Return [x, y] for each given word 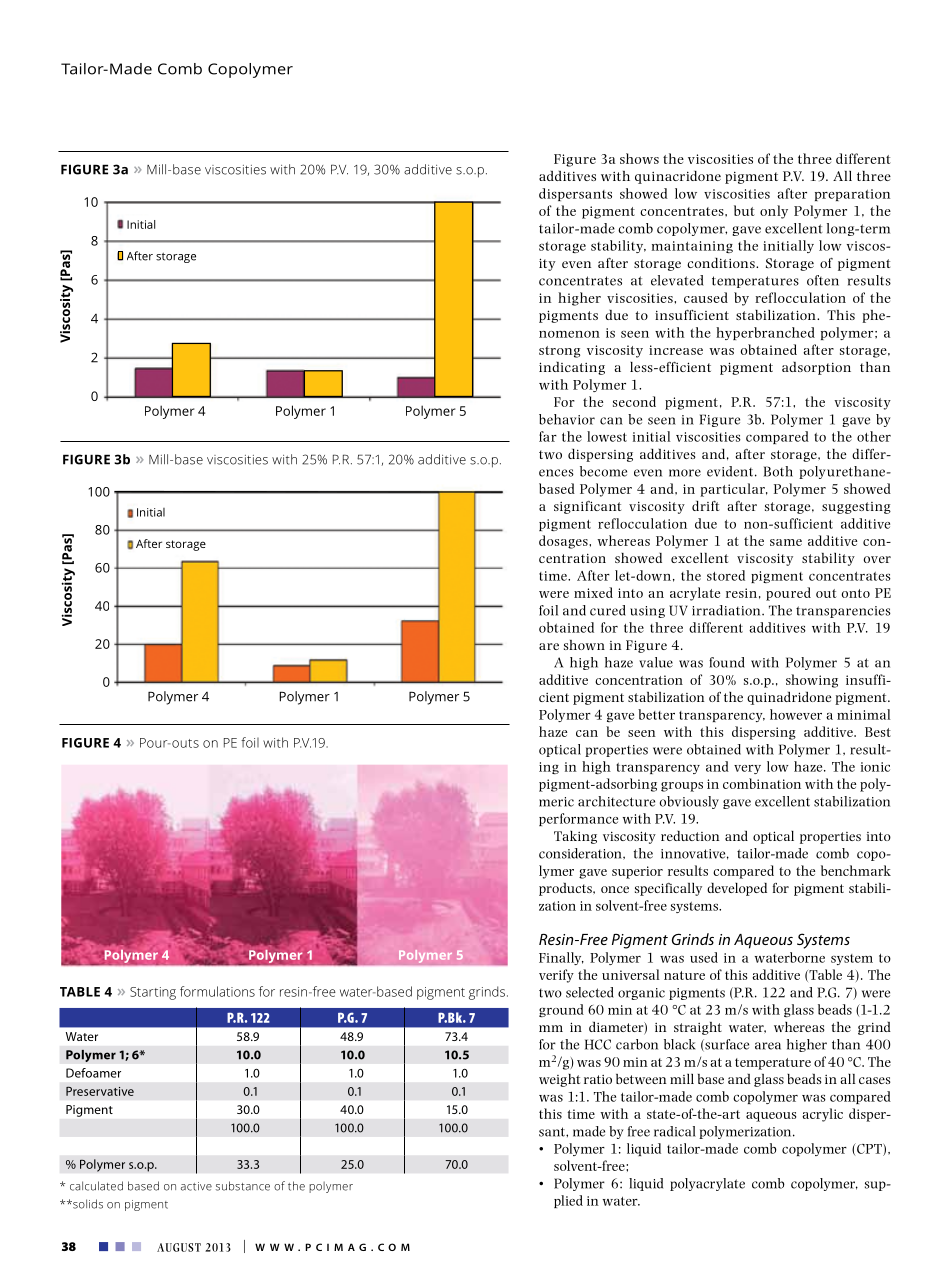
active [196, 1186]
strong [559, 352]
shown [584, 645]
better [656, 714]
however [796, 714]
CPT [869, 1149]
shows [639, 158]
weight [559, 1080]
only [774, 212]
